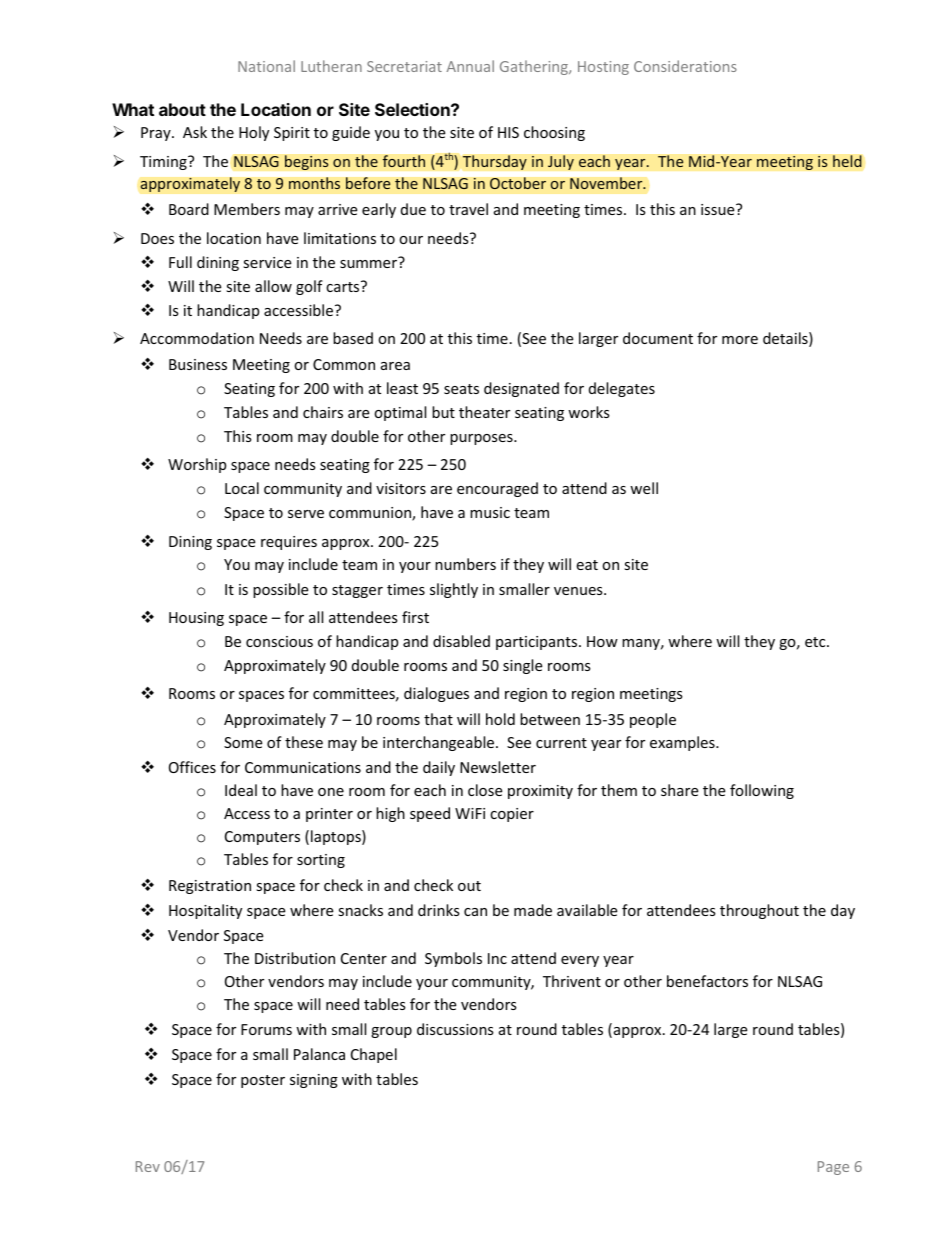 Image resolution: width=952 pixels, height=1233 pixels. I want to click on discussions, so click(455, 1029).
